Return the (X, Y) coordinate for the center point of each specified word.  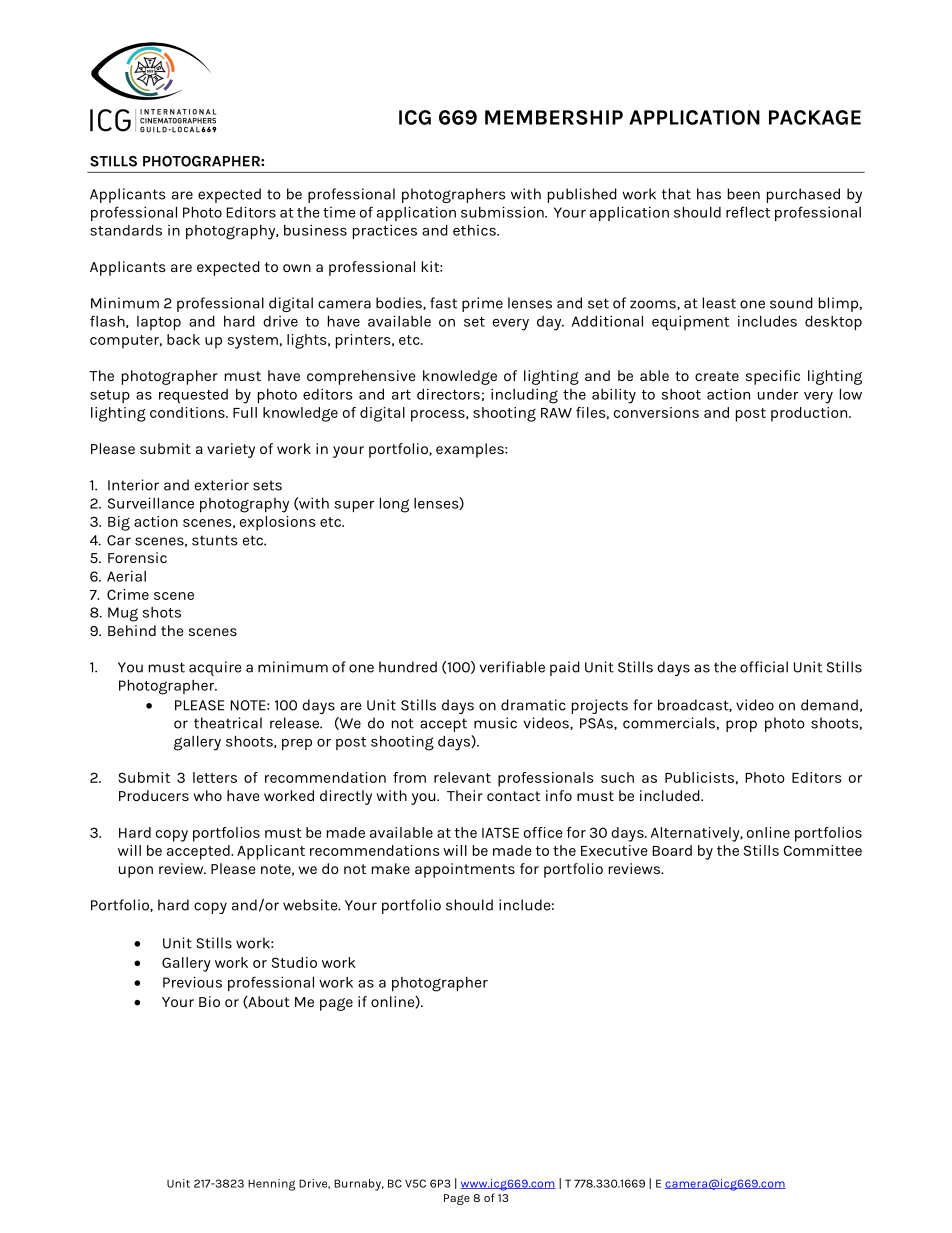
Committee (823, 850)
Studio (294, 962)
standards (126, 230)
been (744, 194)
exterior (222, 485)
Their (465, 795)
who (207, 795)
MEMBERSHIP (554, 117)
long (394, 505)
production (810, 414)
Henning (271, 1185)
